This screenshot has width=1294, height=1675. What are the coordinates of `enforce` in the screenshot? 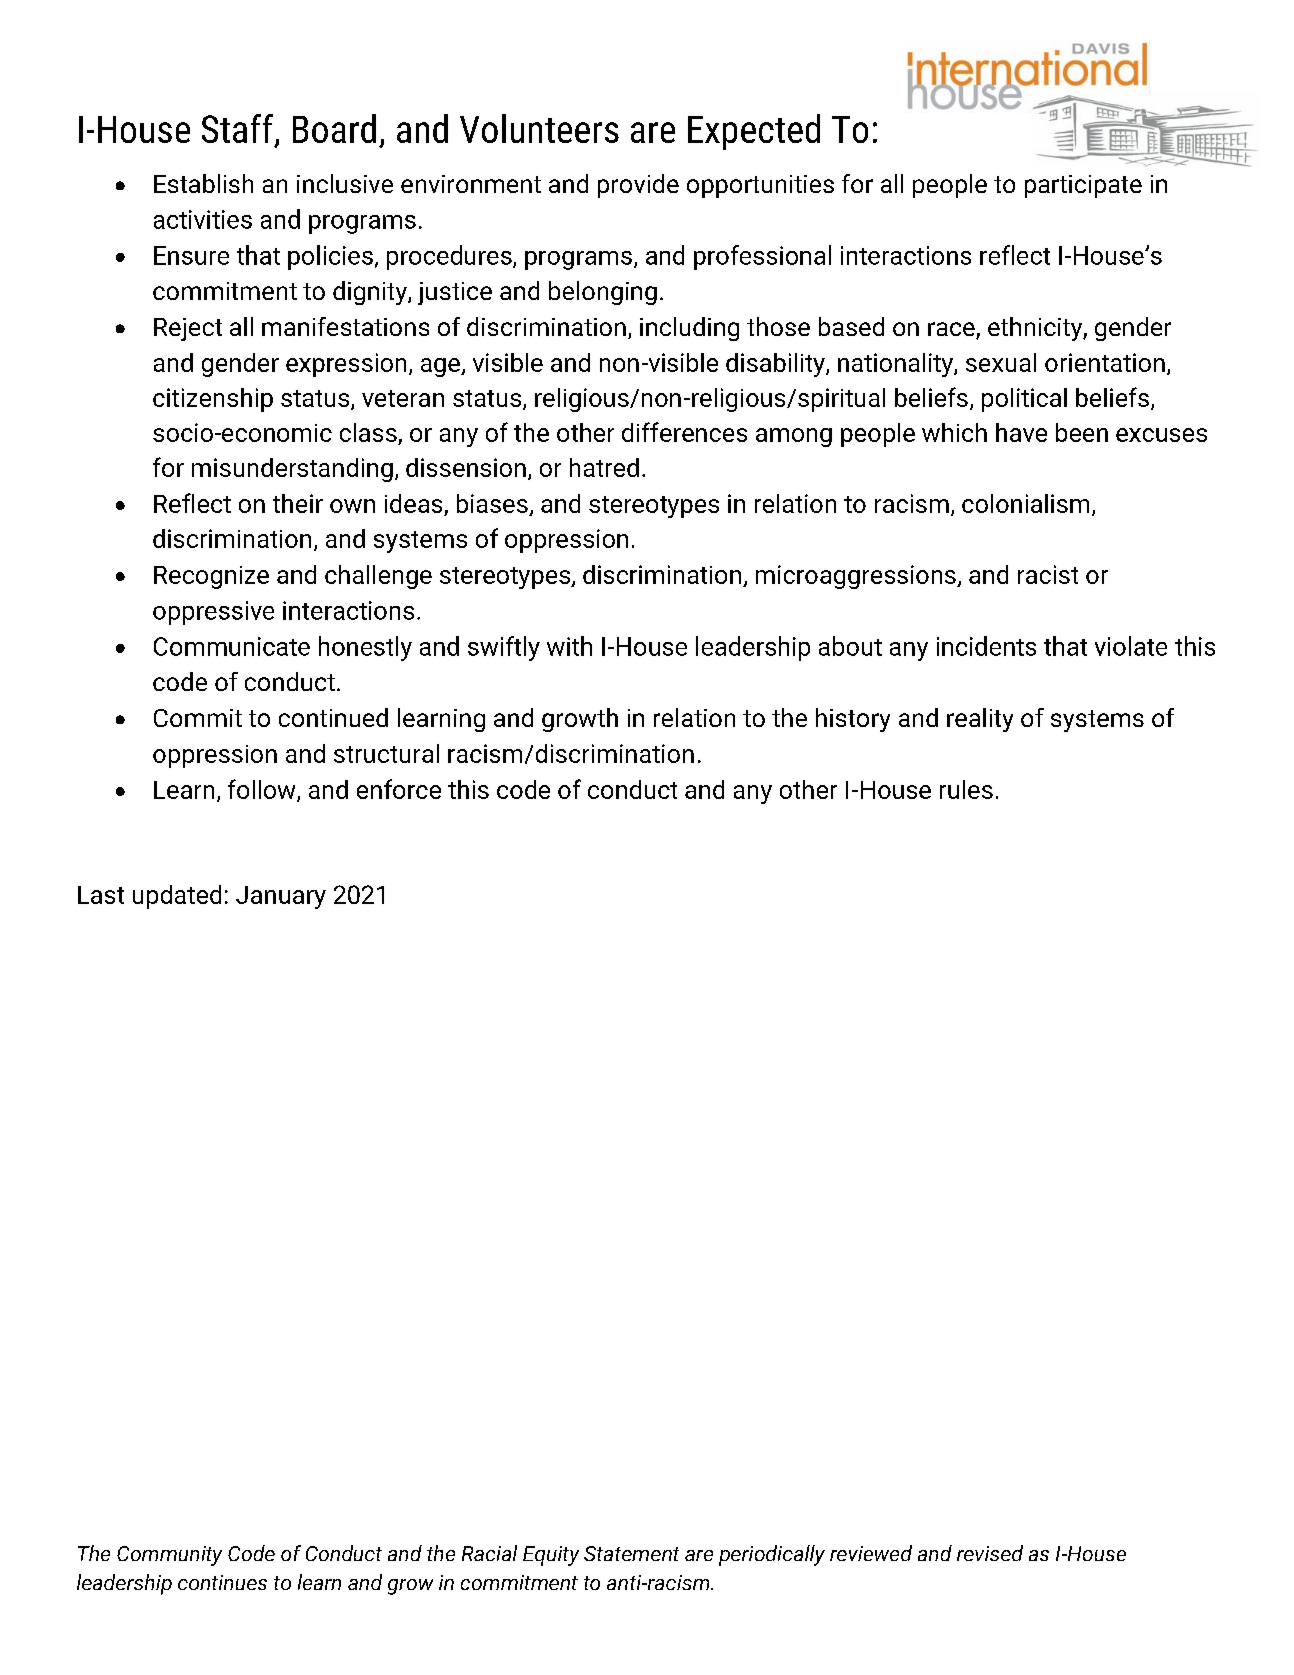 It's located at (399, 789).
